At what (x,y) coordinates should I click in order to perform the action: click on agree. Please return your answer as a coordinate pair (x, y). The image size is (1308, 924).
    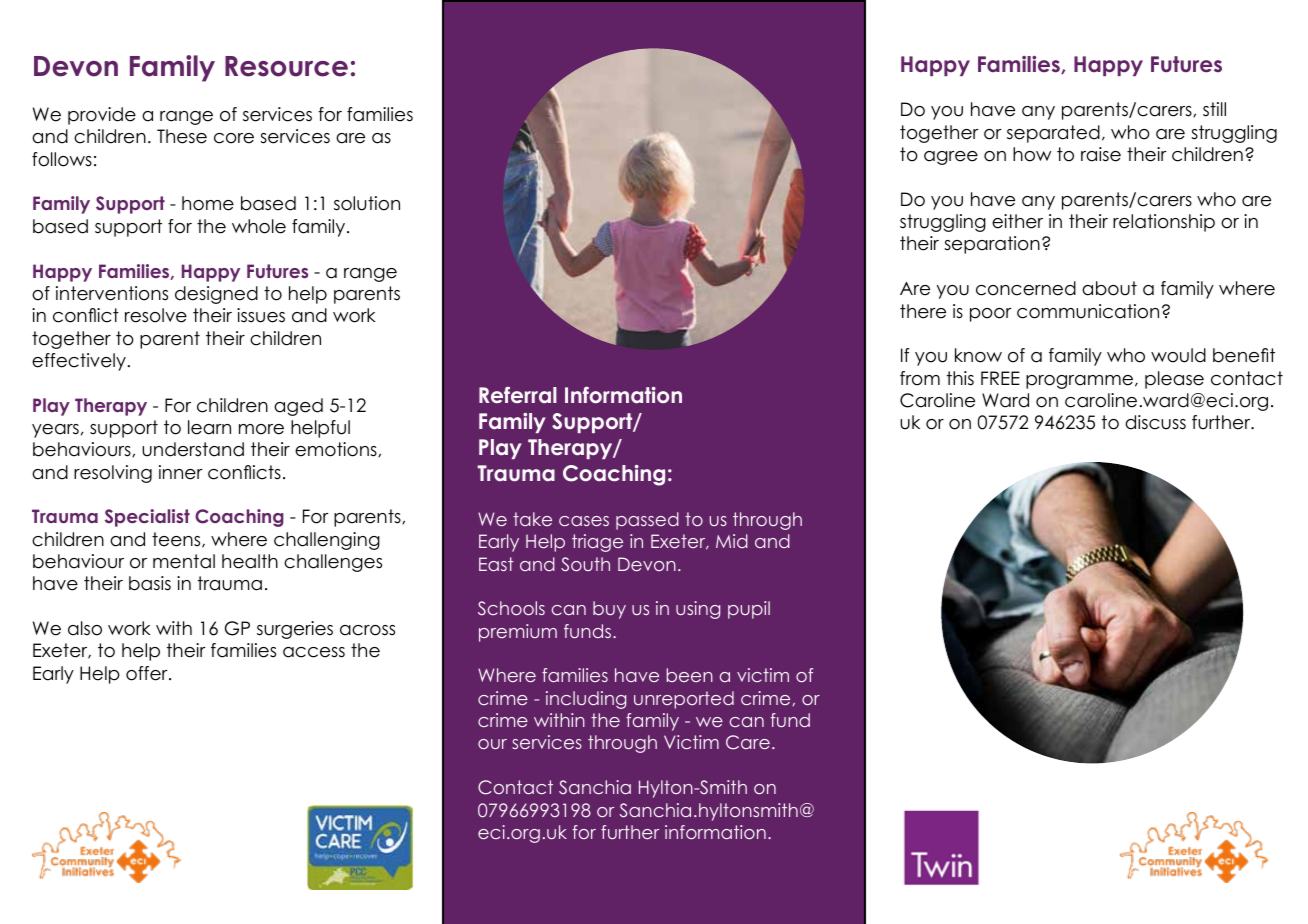
    Looking at the image, I should click on (951, 158).
